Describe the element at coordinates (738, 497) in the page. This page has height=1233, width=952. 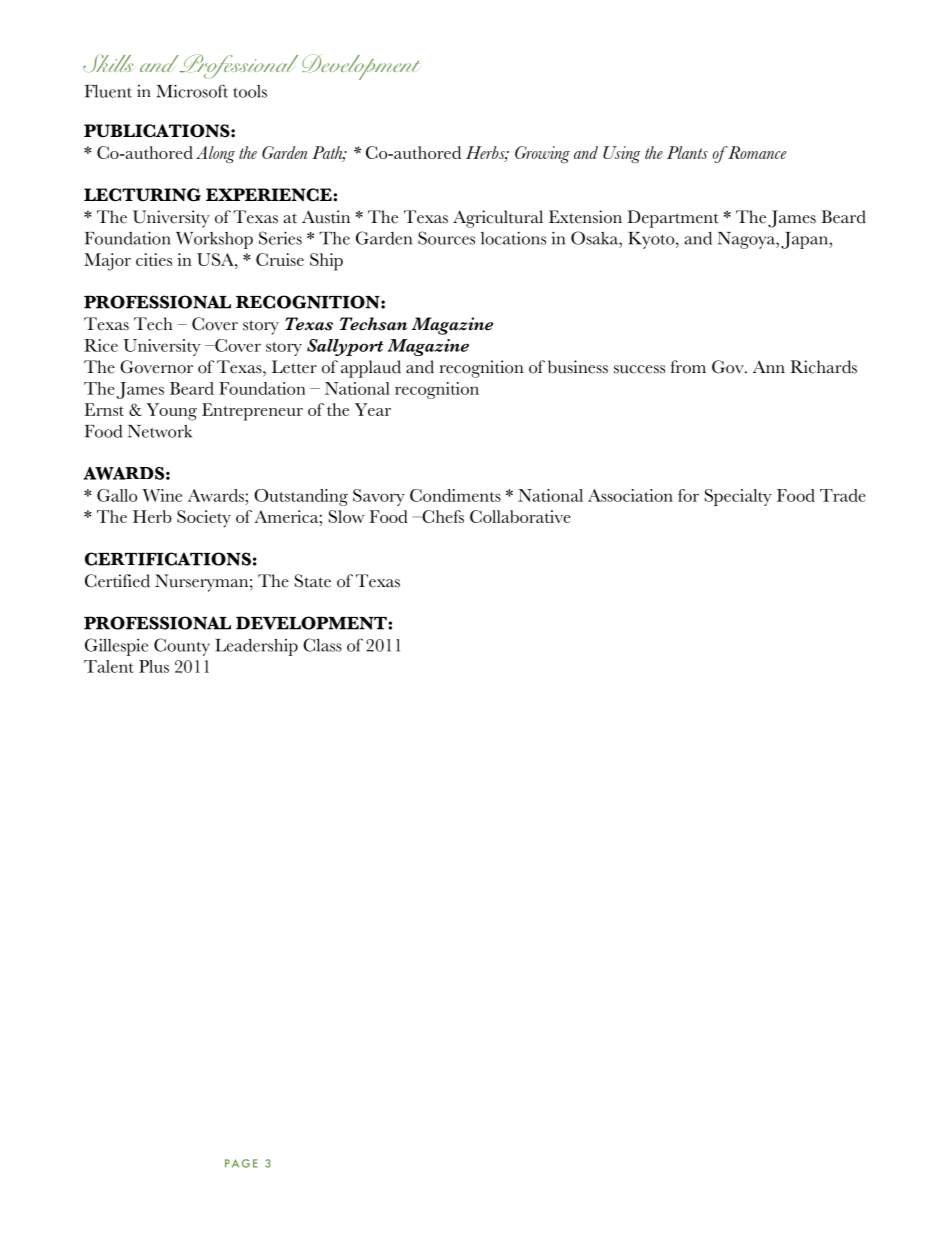
I see `Specialty` at that location.
